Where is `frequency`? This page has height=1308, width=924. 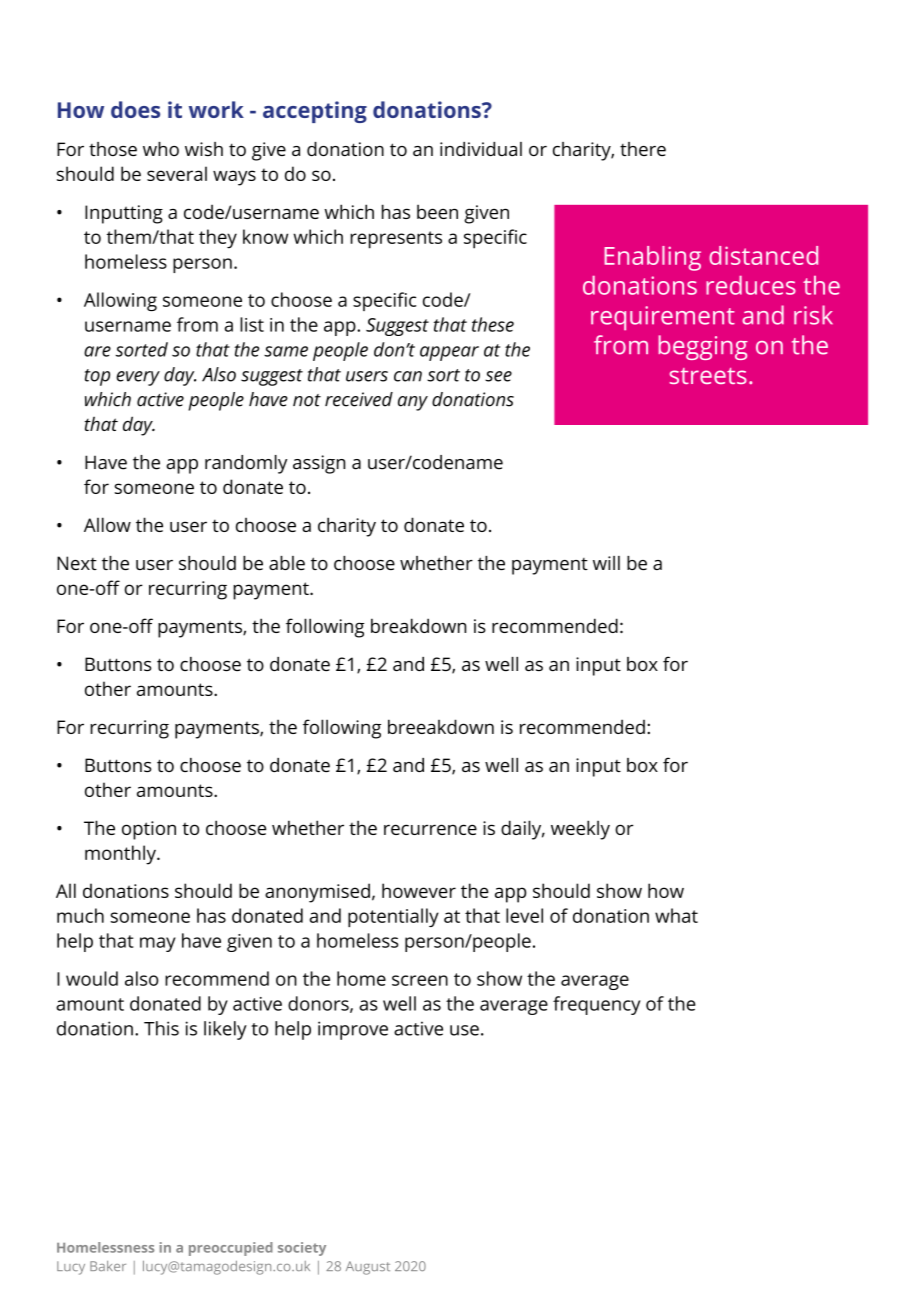 frequency is located at coordinates (597, 1005).
